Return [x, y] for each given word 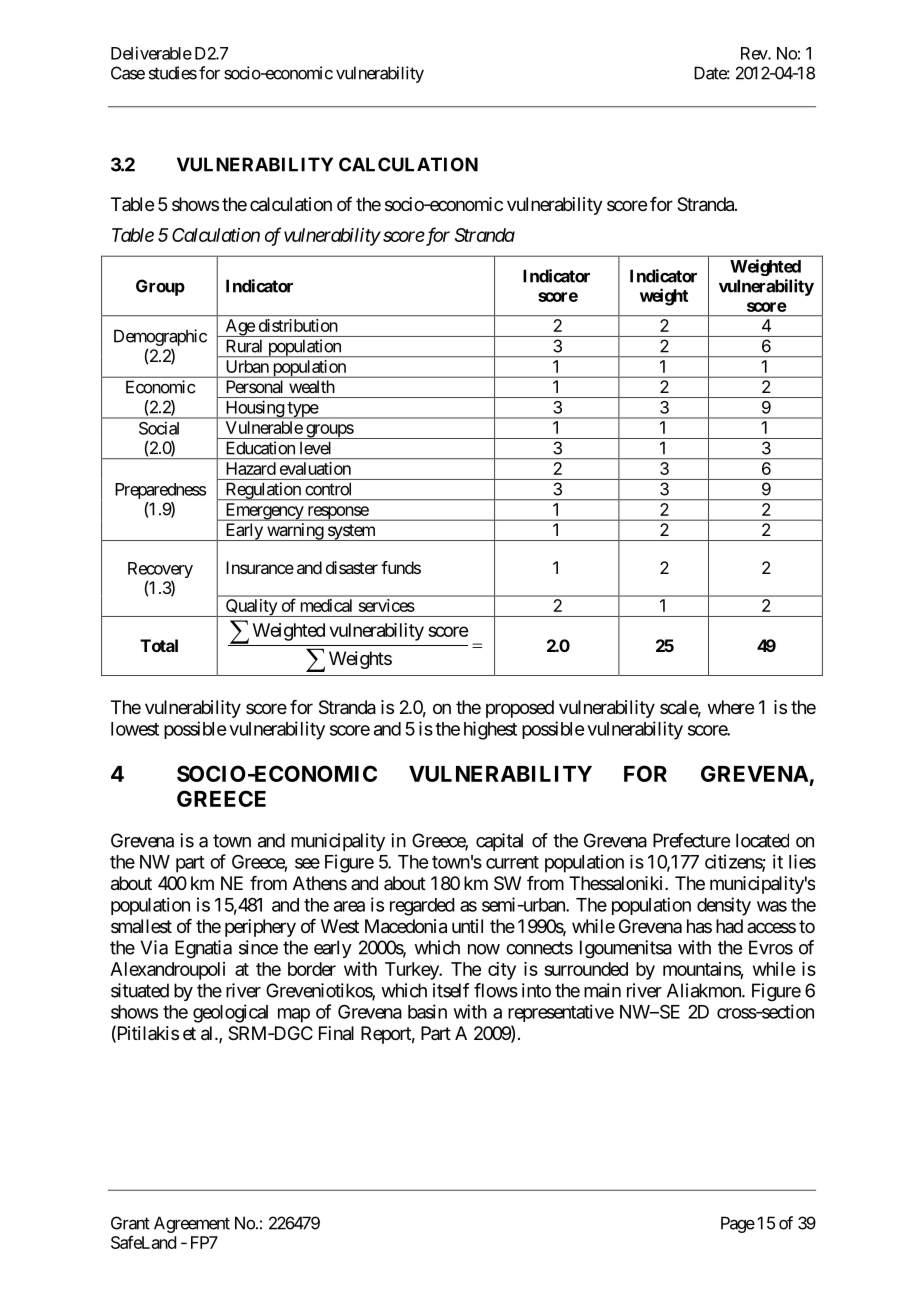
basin [427, 1011]
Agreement [192, 1224]
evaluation [315, 468]
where [731, 707]
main [602, 990]
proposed [520, 709]
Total [159, 645]
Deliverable [151, 53]
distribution [298, 325]
